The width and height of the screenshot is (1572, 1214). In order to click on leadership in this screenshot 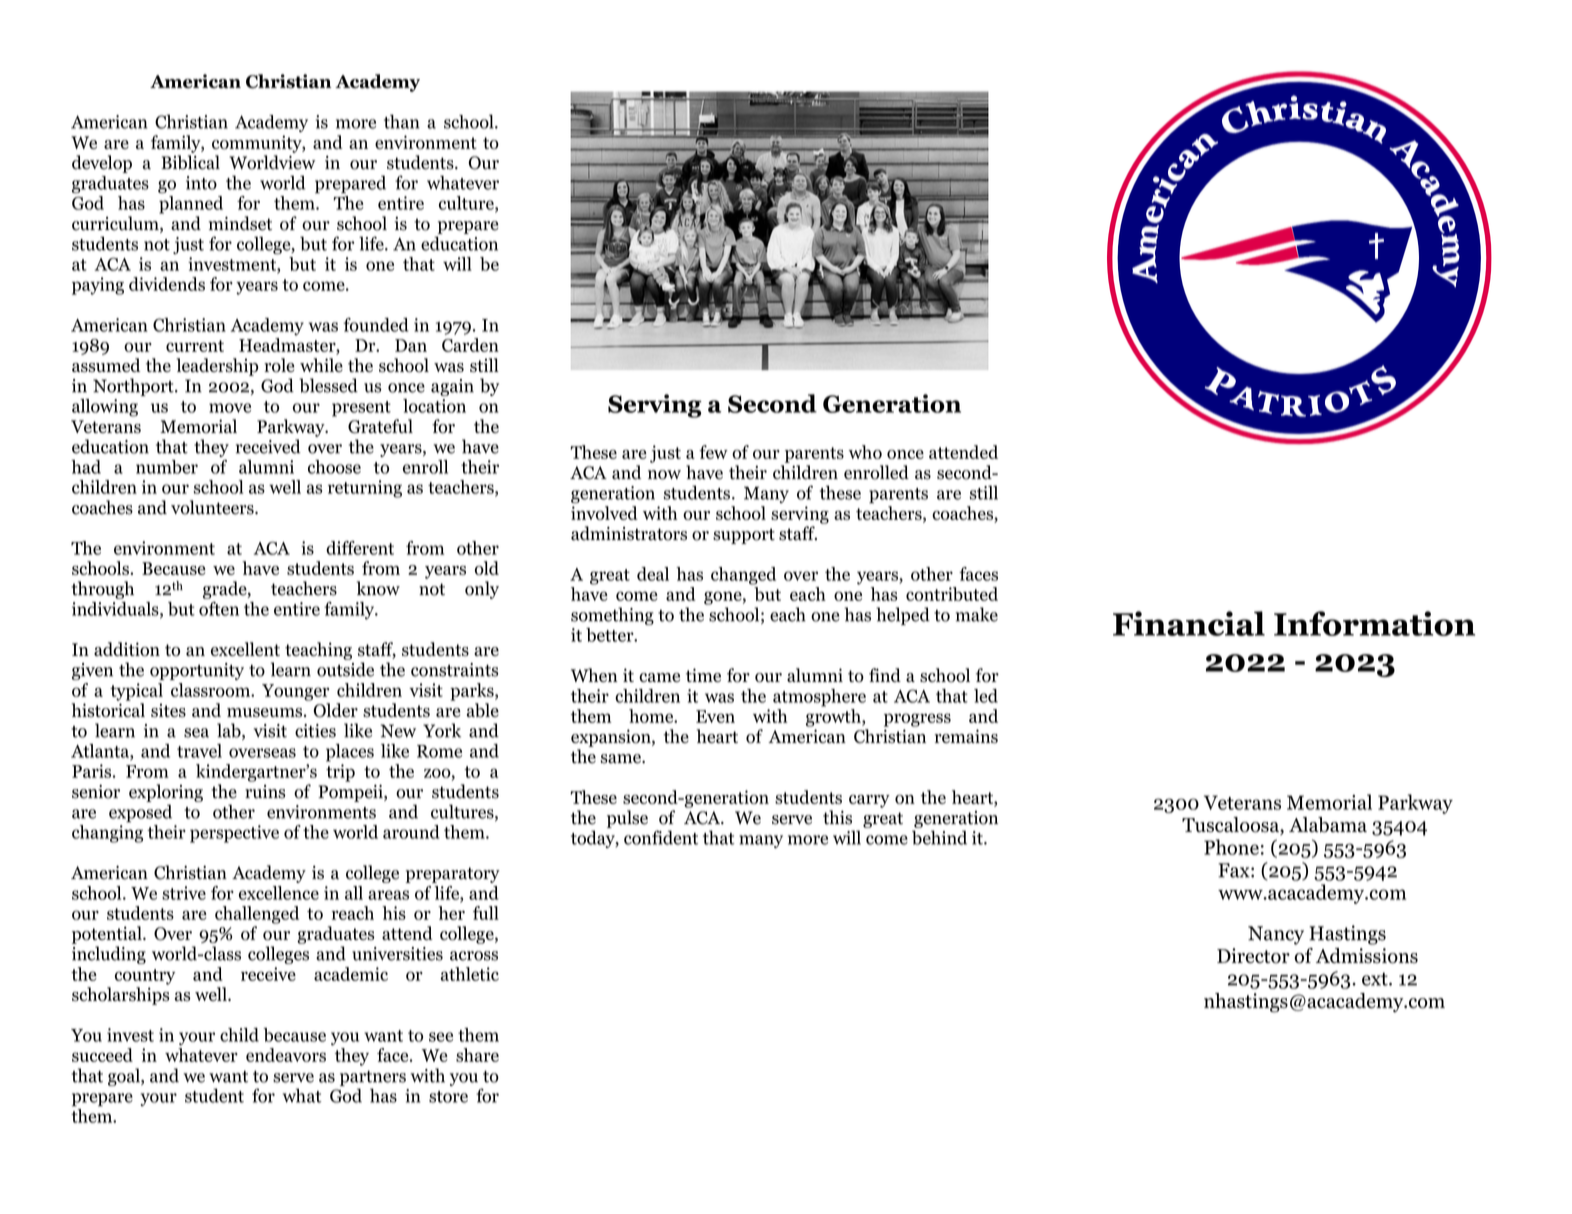, I will do `click(217, 367)`.
